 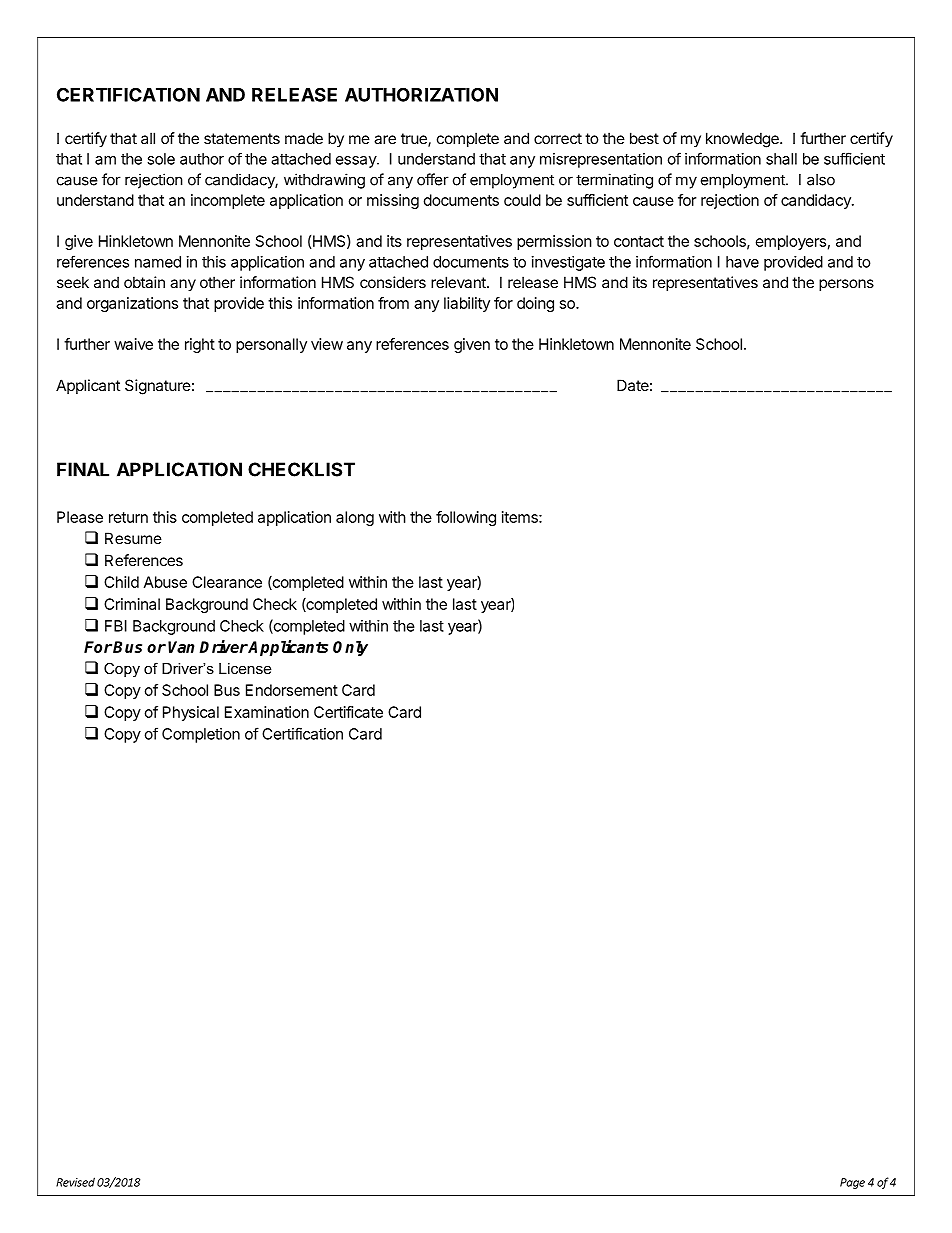 What do you see at coordinates (781, 159) in the image?
I see `shall` at bounding box center [781, 159].
